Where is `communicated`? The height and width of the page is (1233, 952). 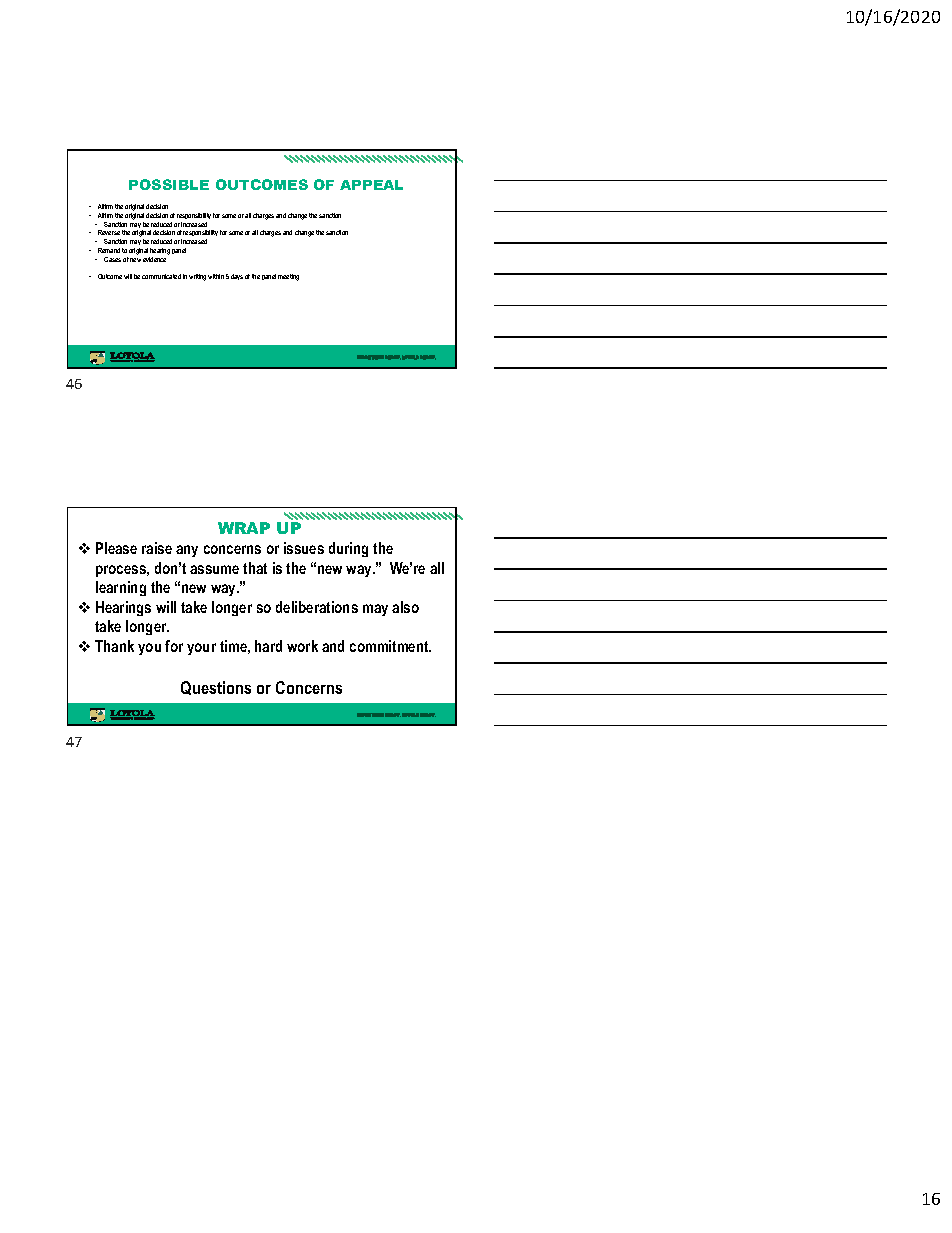
communicated is located at coordinates (161, 276).
